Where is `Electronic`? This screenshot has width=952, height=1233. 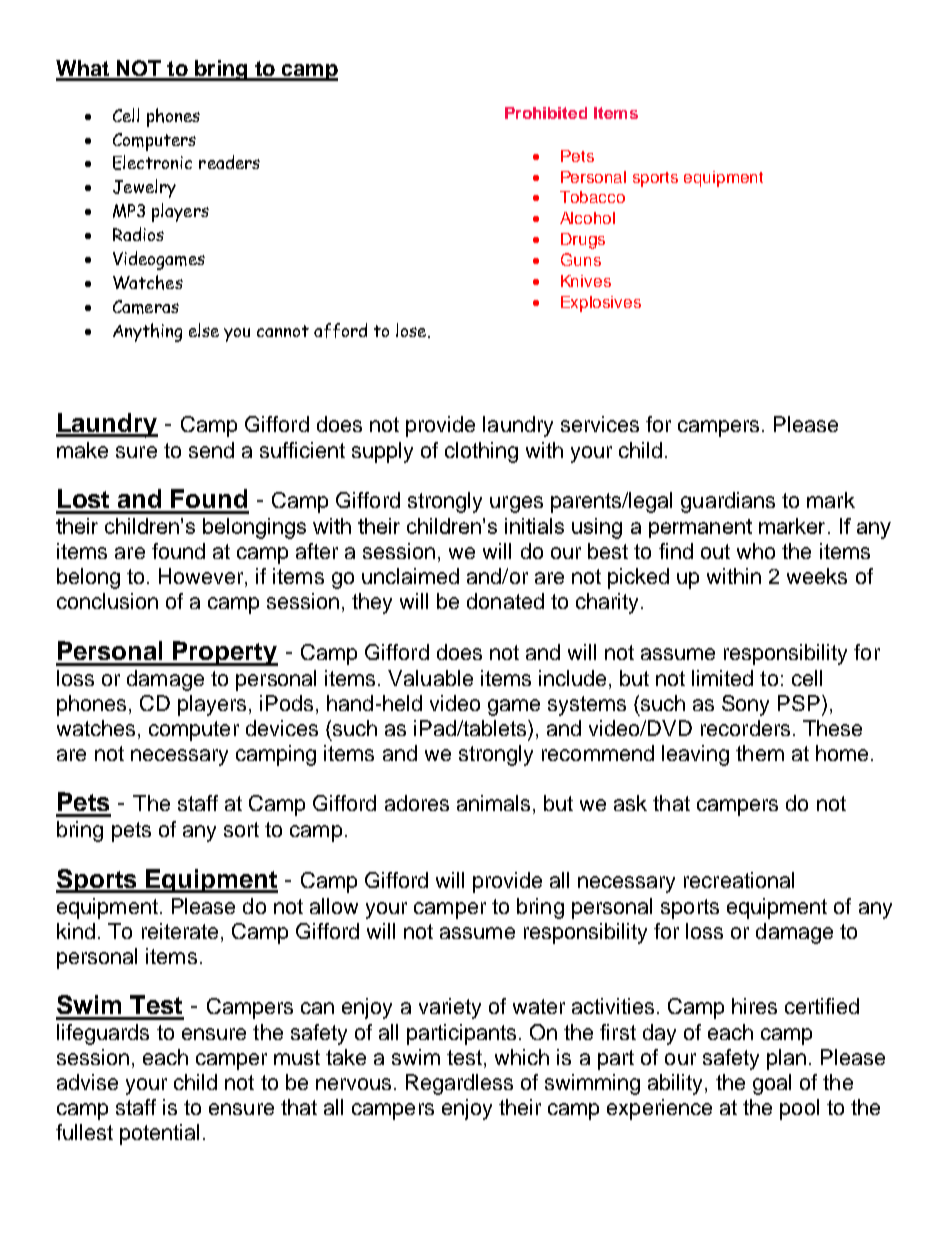 Electronic is located at coordinates (152, 162).
